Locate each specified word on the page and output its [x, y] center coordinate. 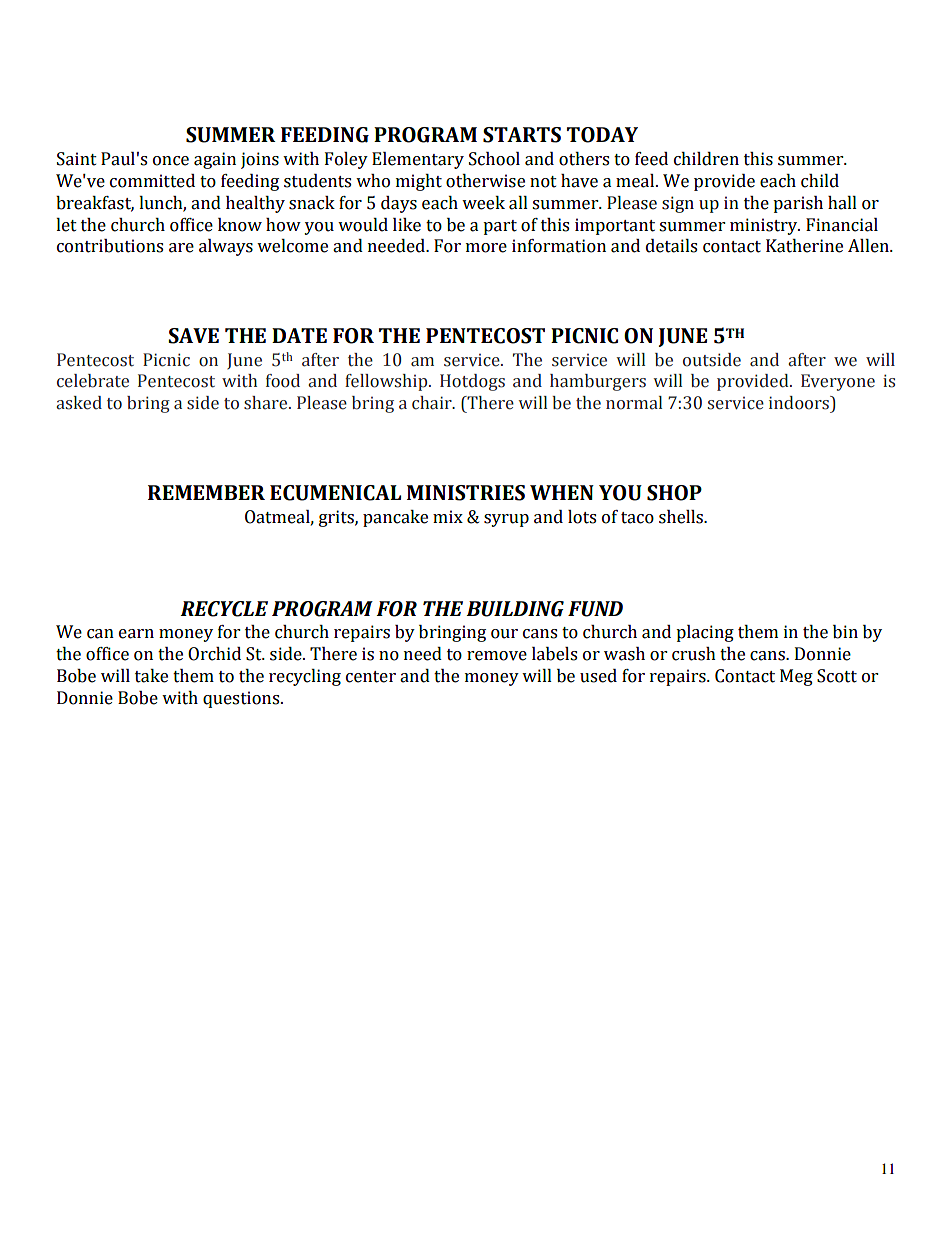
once [171, 161]
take [151, 676]
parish [798, 204]
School [494, 159]
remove [497, 656]
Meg [796, 677]
